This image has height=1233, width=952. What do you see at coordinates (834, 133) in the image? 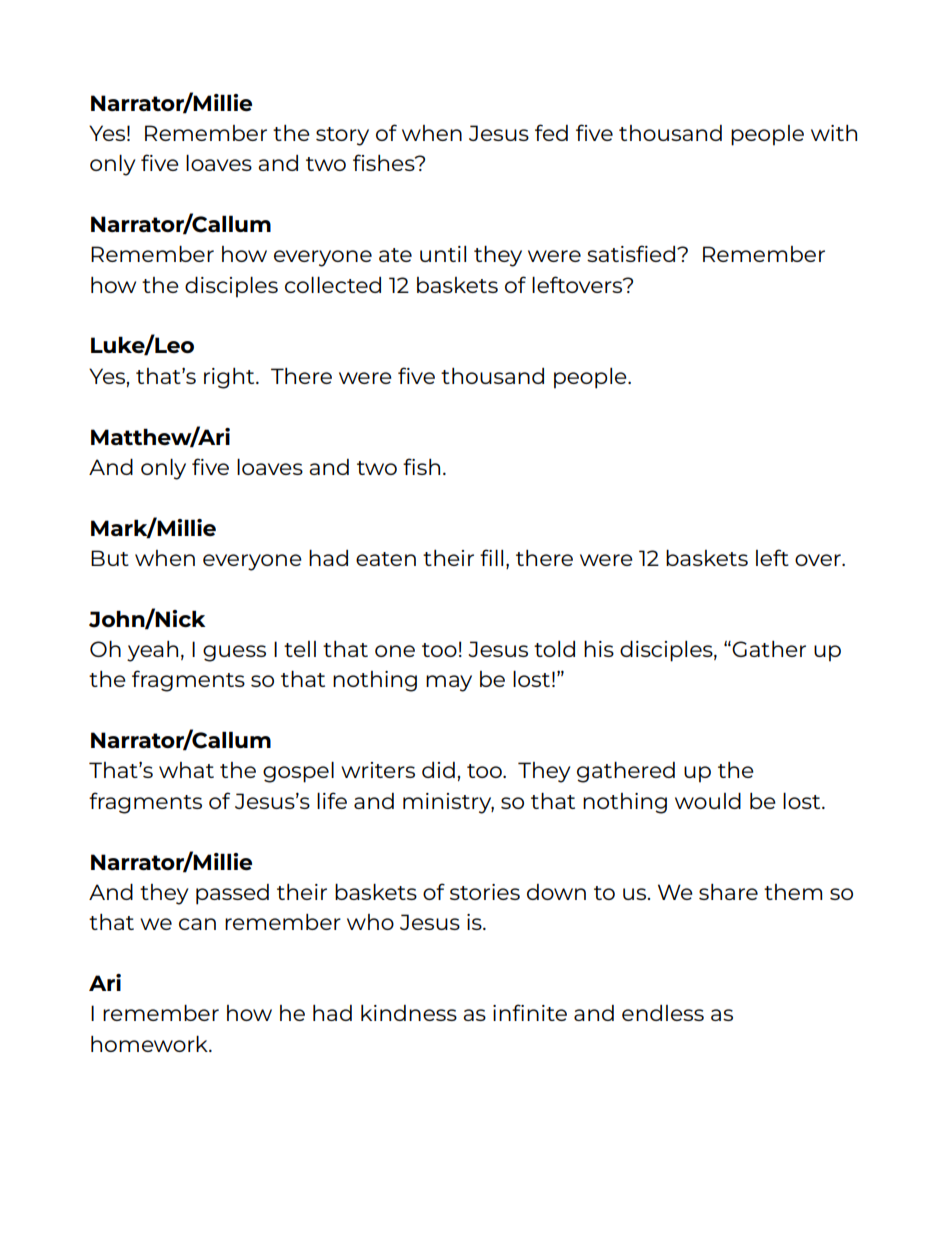
I see `with` at bounding box center [834, 133].
